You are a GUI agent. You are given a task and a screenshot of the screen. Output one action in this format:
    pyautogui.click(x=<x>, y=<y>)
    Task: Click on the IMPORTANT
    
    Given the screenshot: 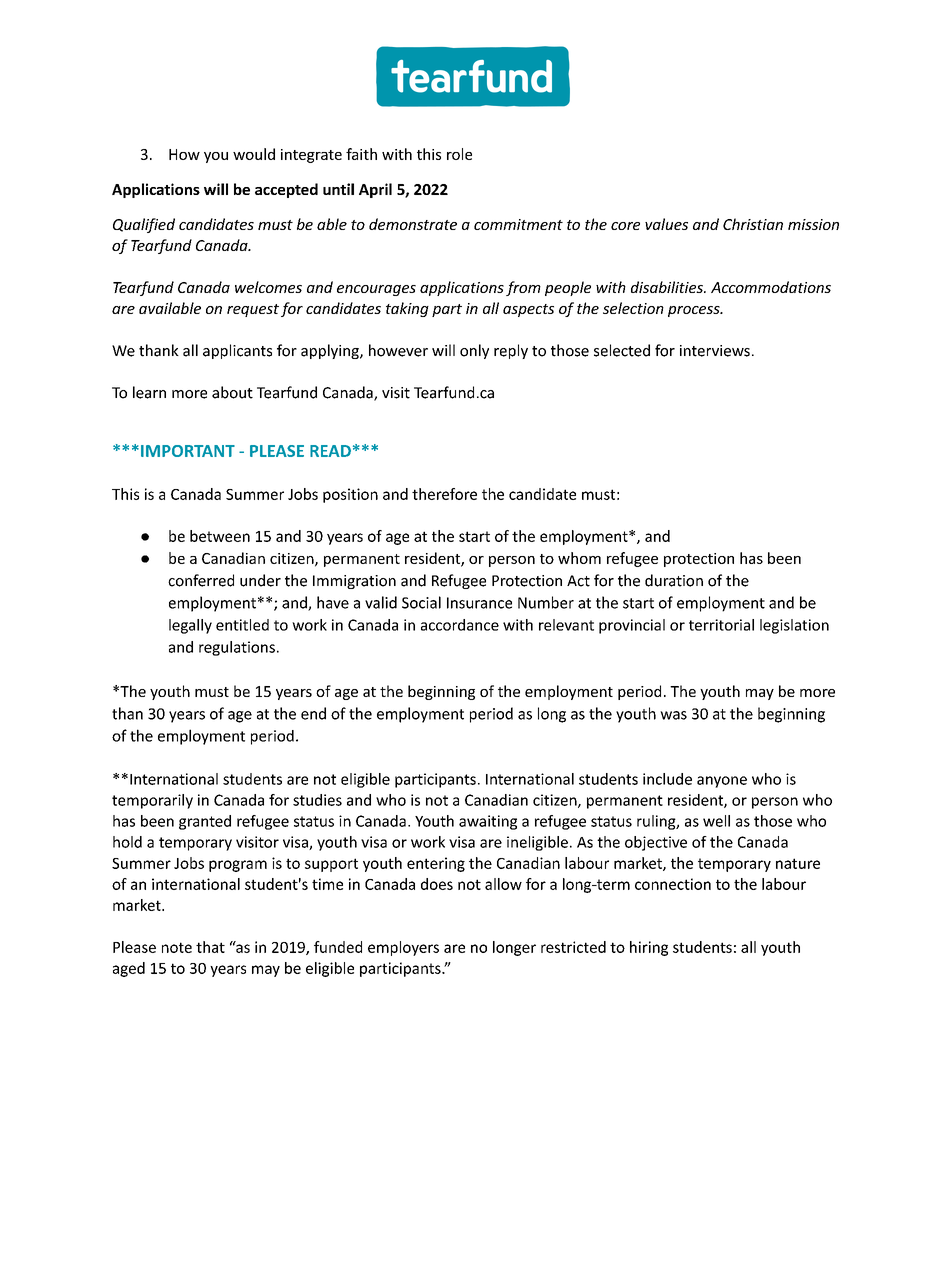 What is the action you would take?
    pyautogui.click(x=188, y=451)
